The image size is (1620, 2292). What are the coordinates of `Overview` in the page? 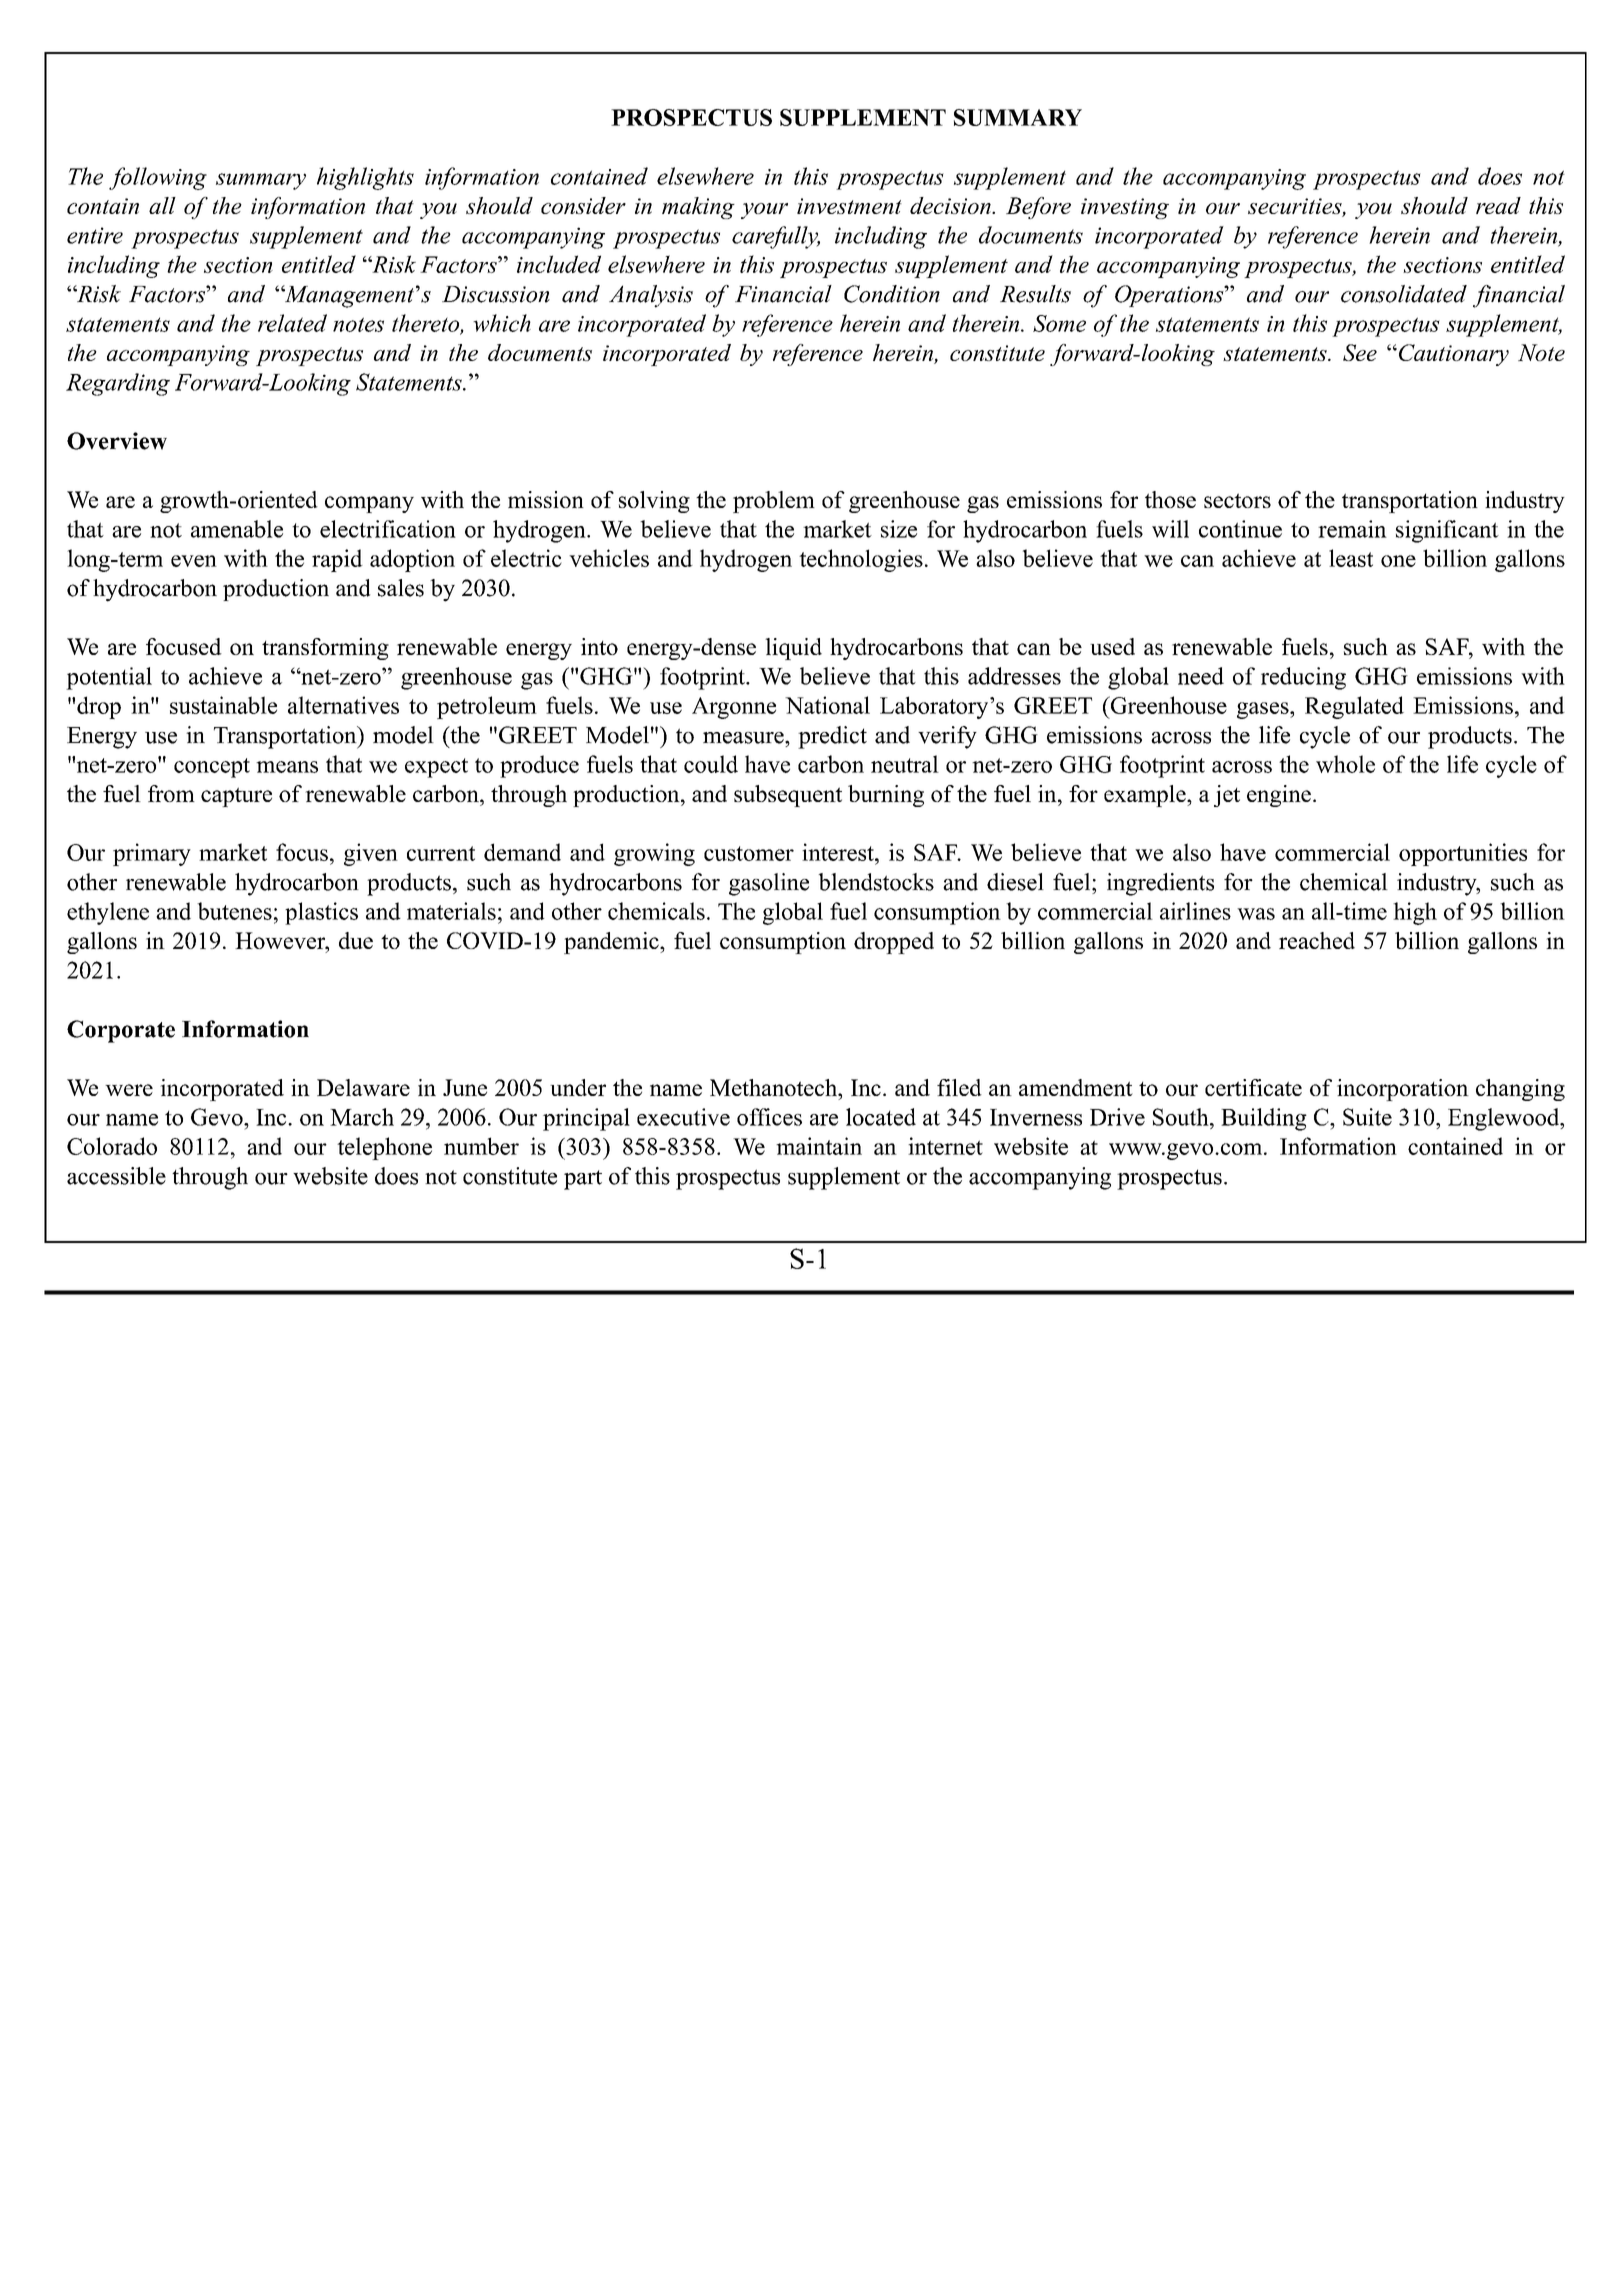 It's located at (117, 441).
